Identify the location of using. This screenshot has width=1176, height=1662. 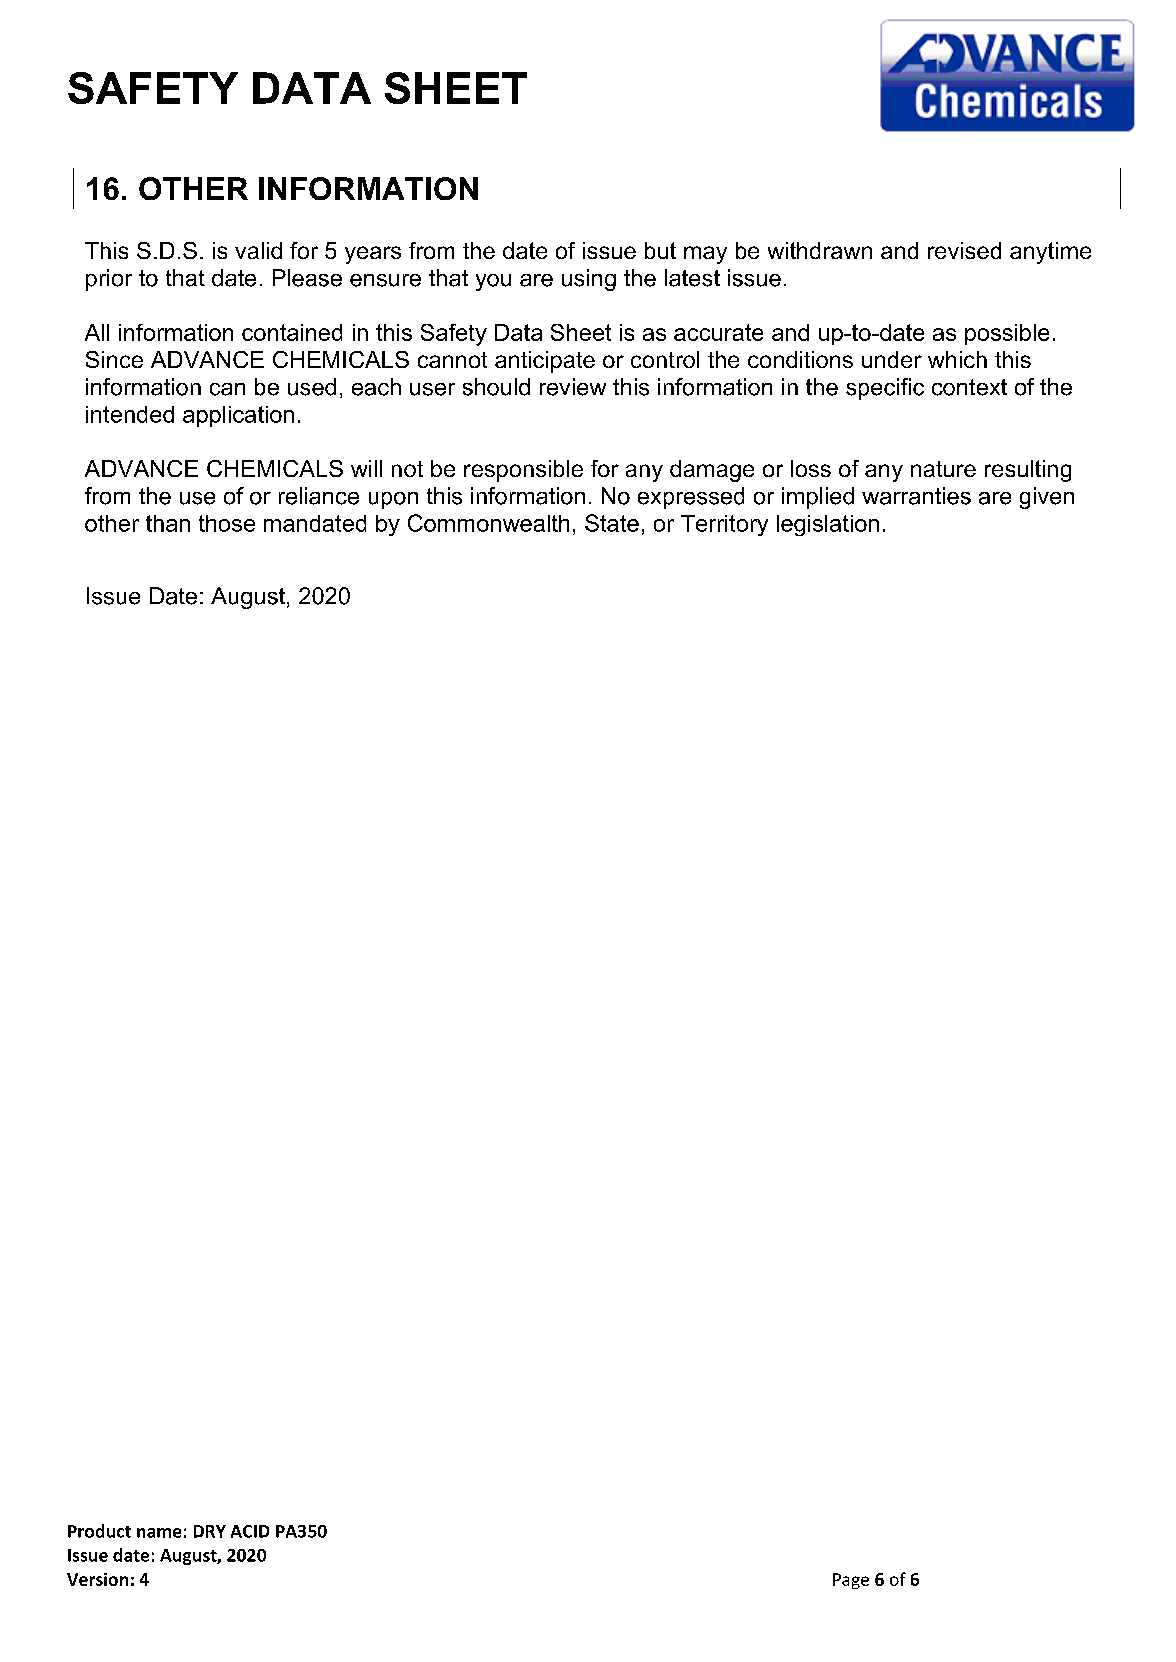
(589, 280).
